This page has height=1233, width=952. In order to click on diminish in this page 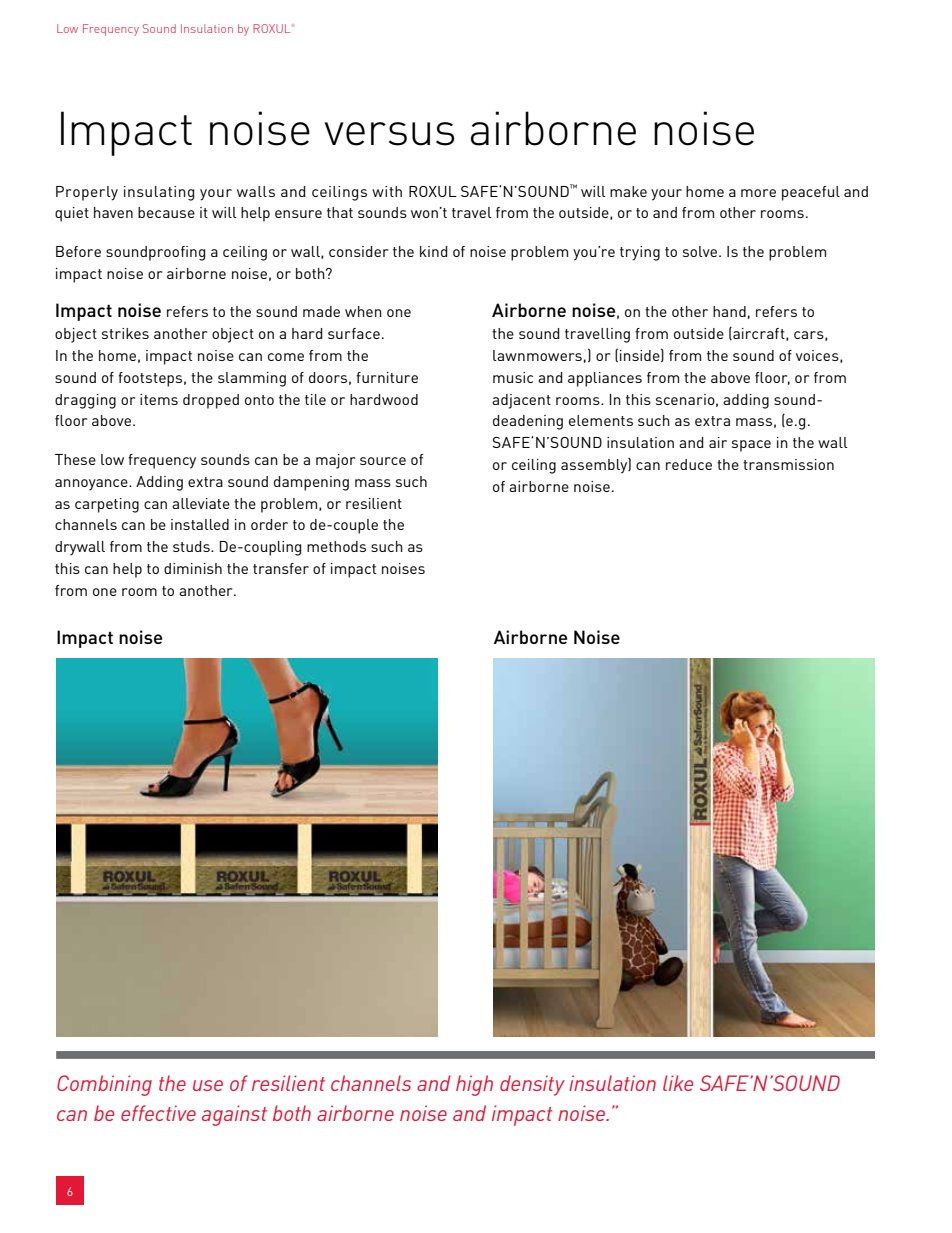, I will do `click(193, 568)`.
